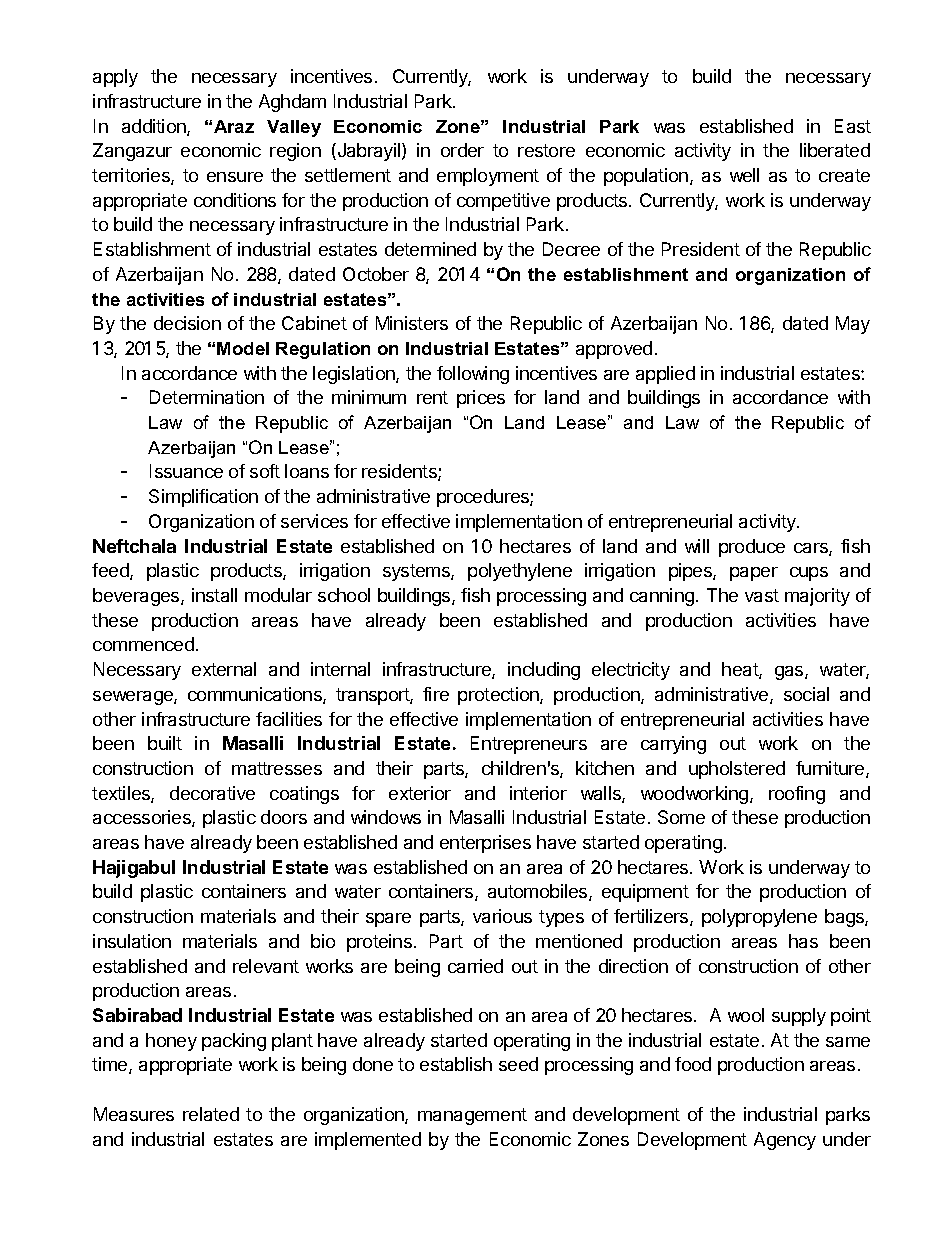  Describe the element at coordinates (155, 127) in the screenshot. I see `addition` at that location.
